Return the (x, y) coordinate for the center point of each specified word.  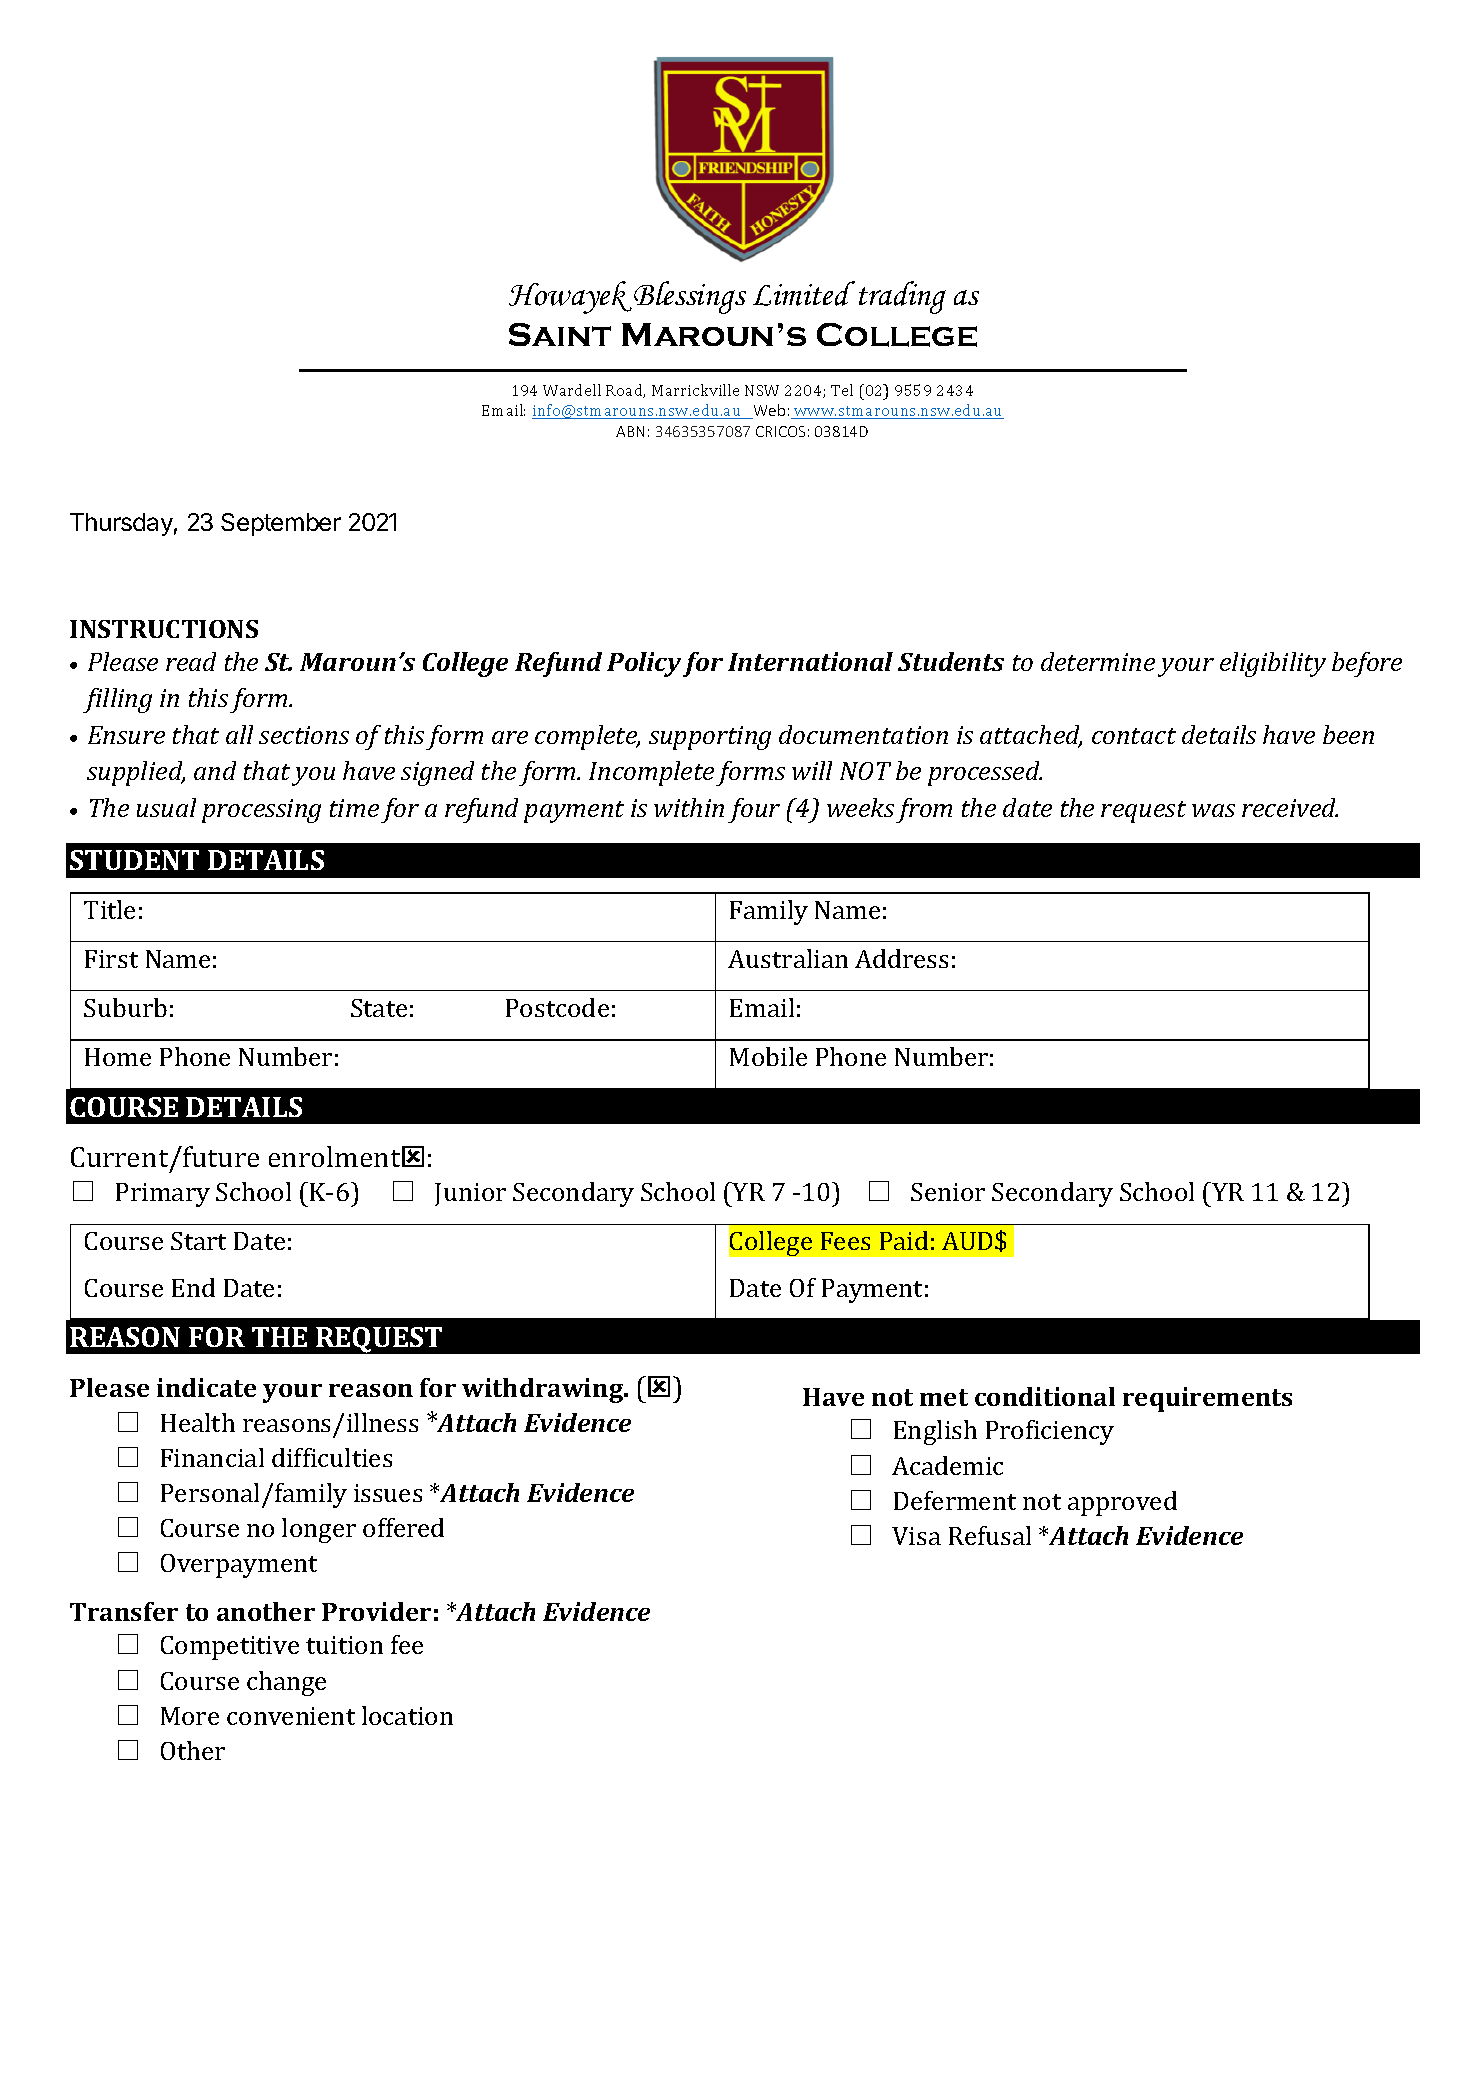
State (379, 1008)
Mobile (768, 1056)
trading (902, 297)
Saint (560, 334)
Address (901, 958)
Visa (916, 1536)
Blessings (690, 297)
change (286, 1683)
